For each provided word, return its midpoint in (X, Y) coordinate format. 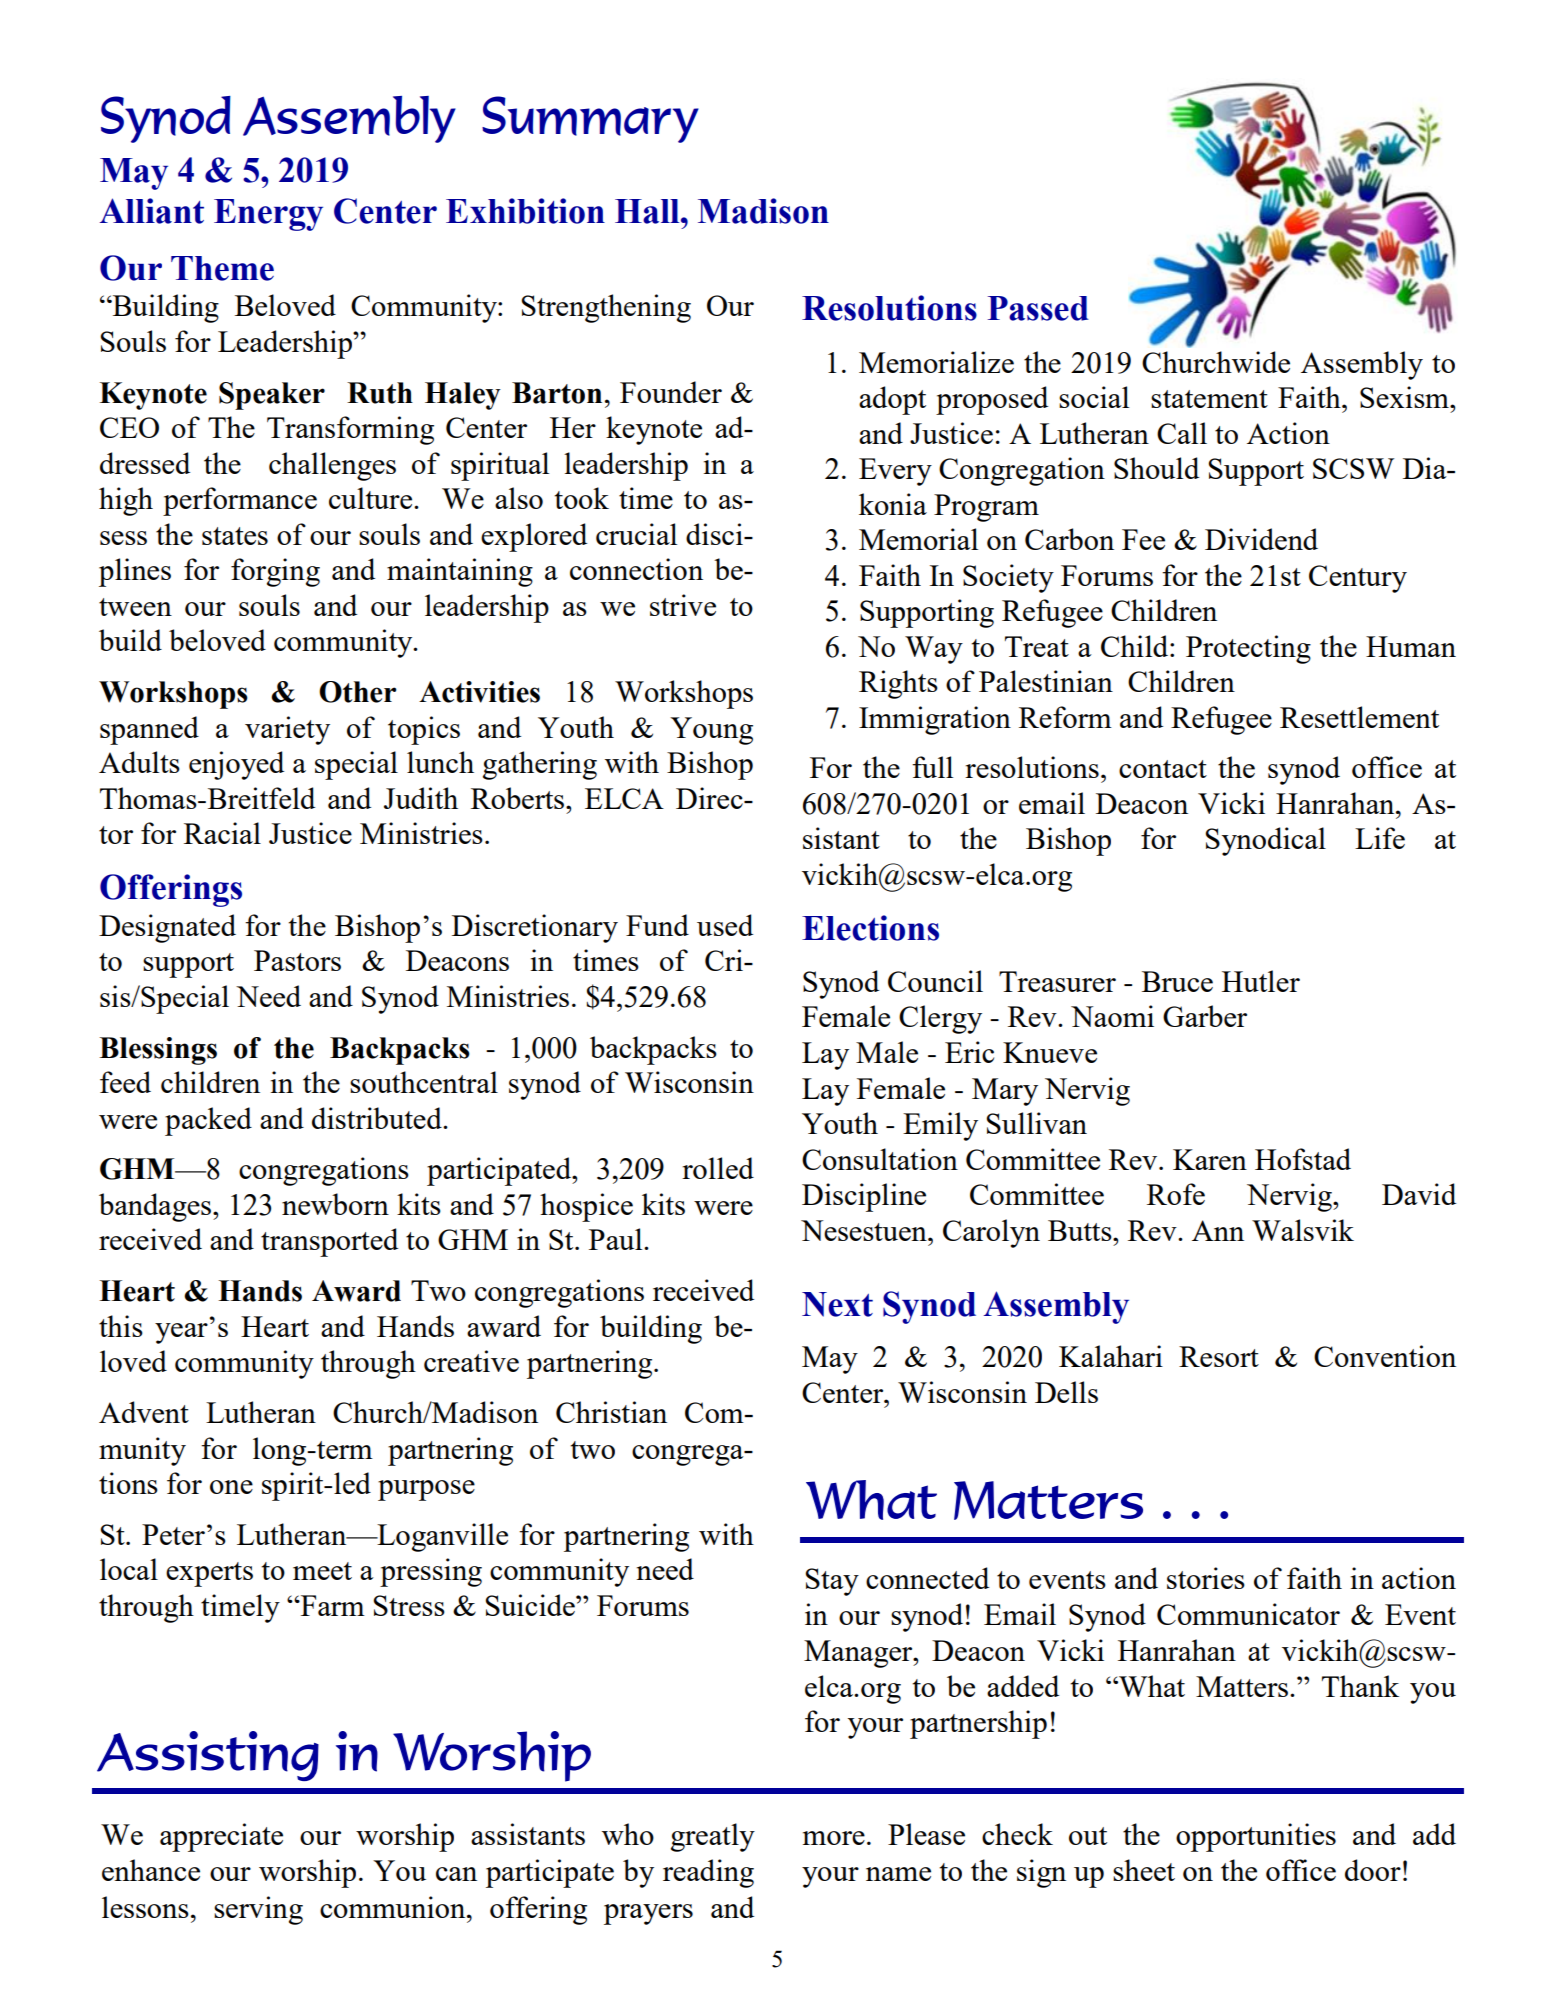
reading (708, 1873)
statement (1209, 399)
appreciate (221, 1837)
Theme (222, 268)
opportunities (1256, 1837)
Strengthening (606, 308)
